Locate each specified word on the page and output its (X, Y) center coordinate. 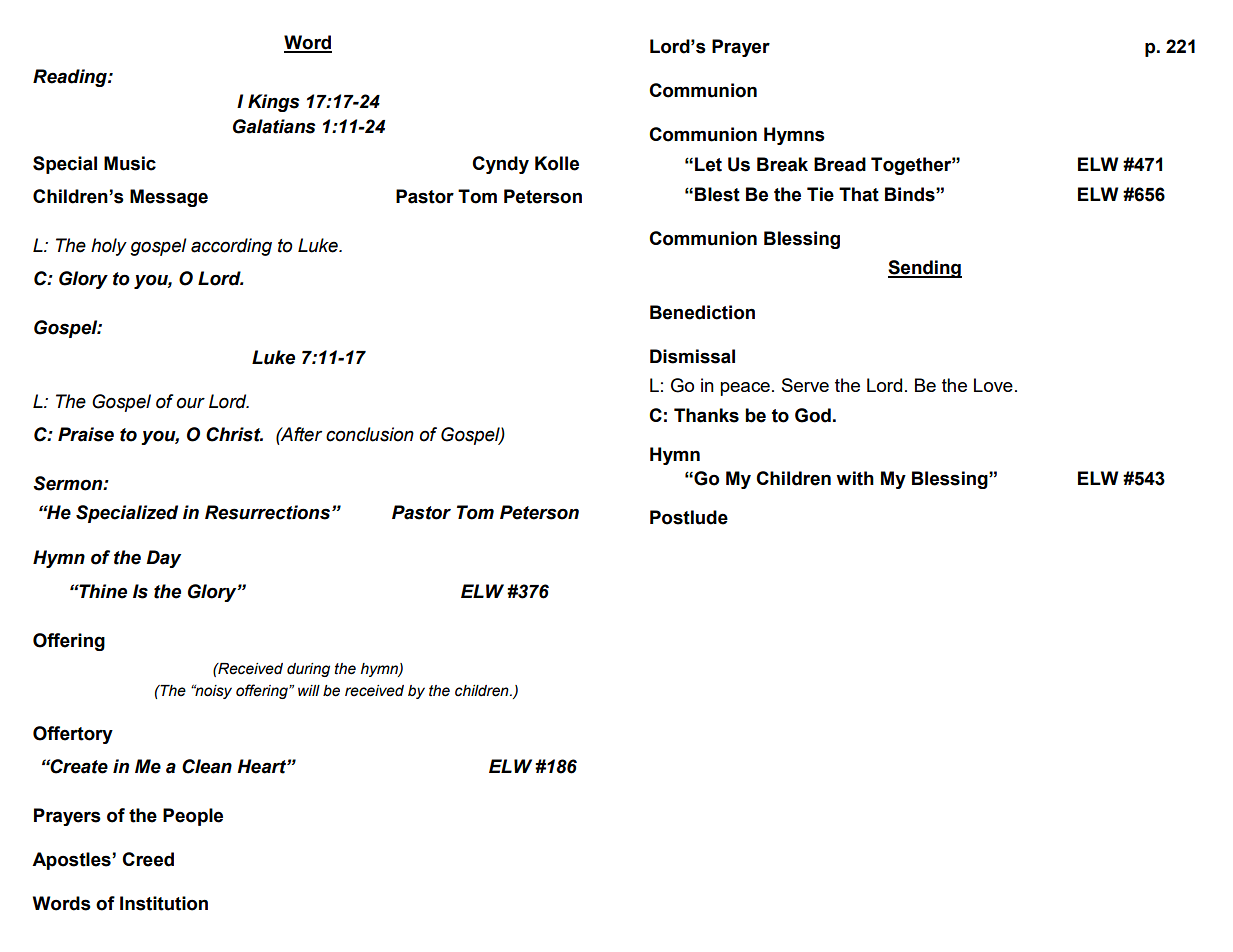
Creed (148, 859)
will (309, 690)
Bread (840, 164)
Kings (274, 103)
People (193, 817)
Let (708, 164)
